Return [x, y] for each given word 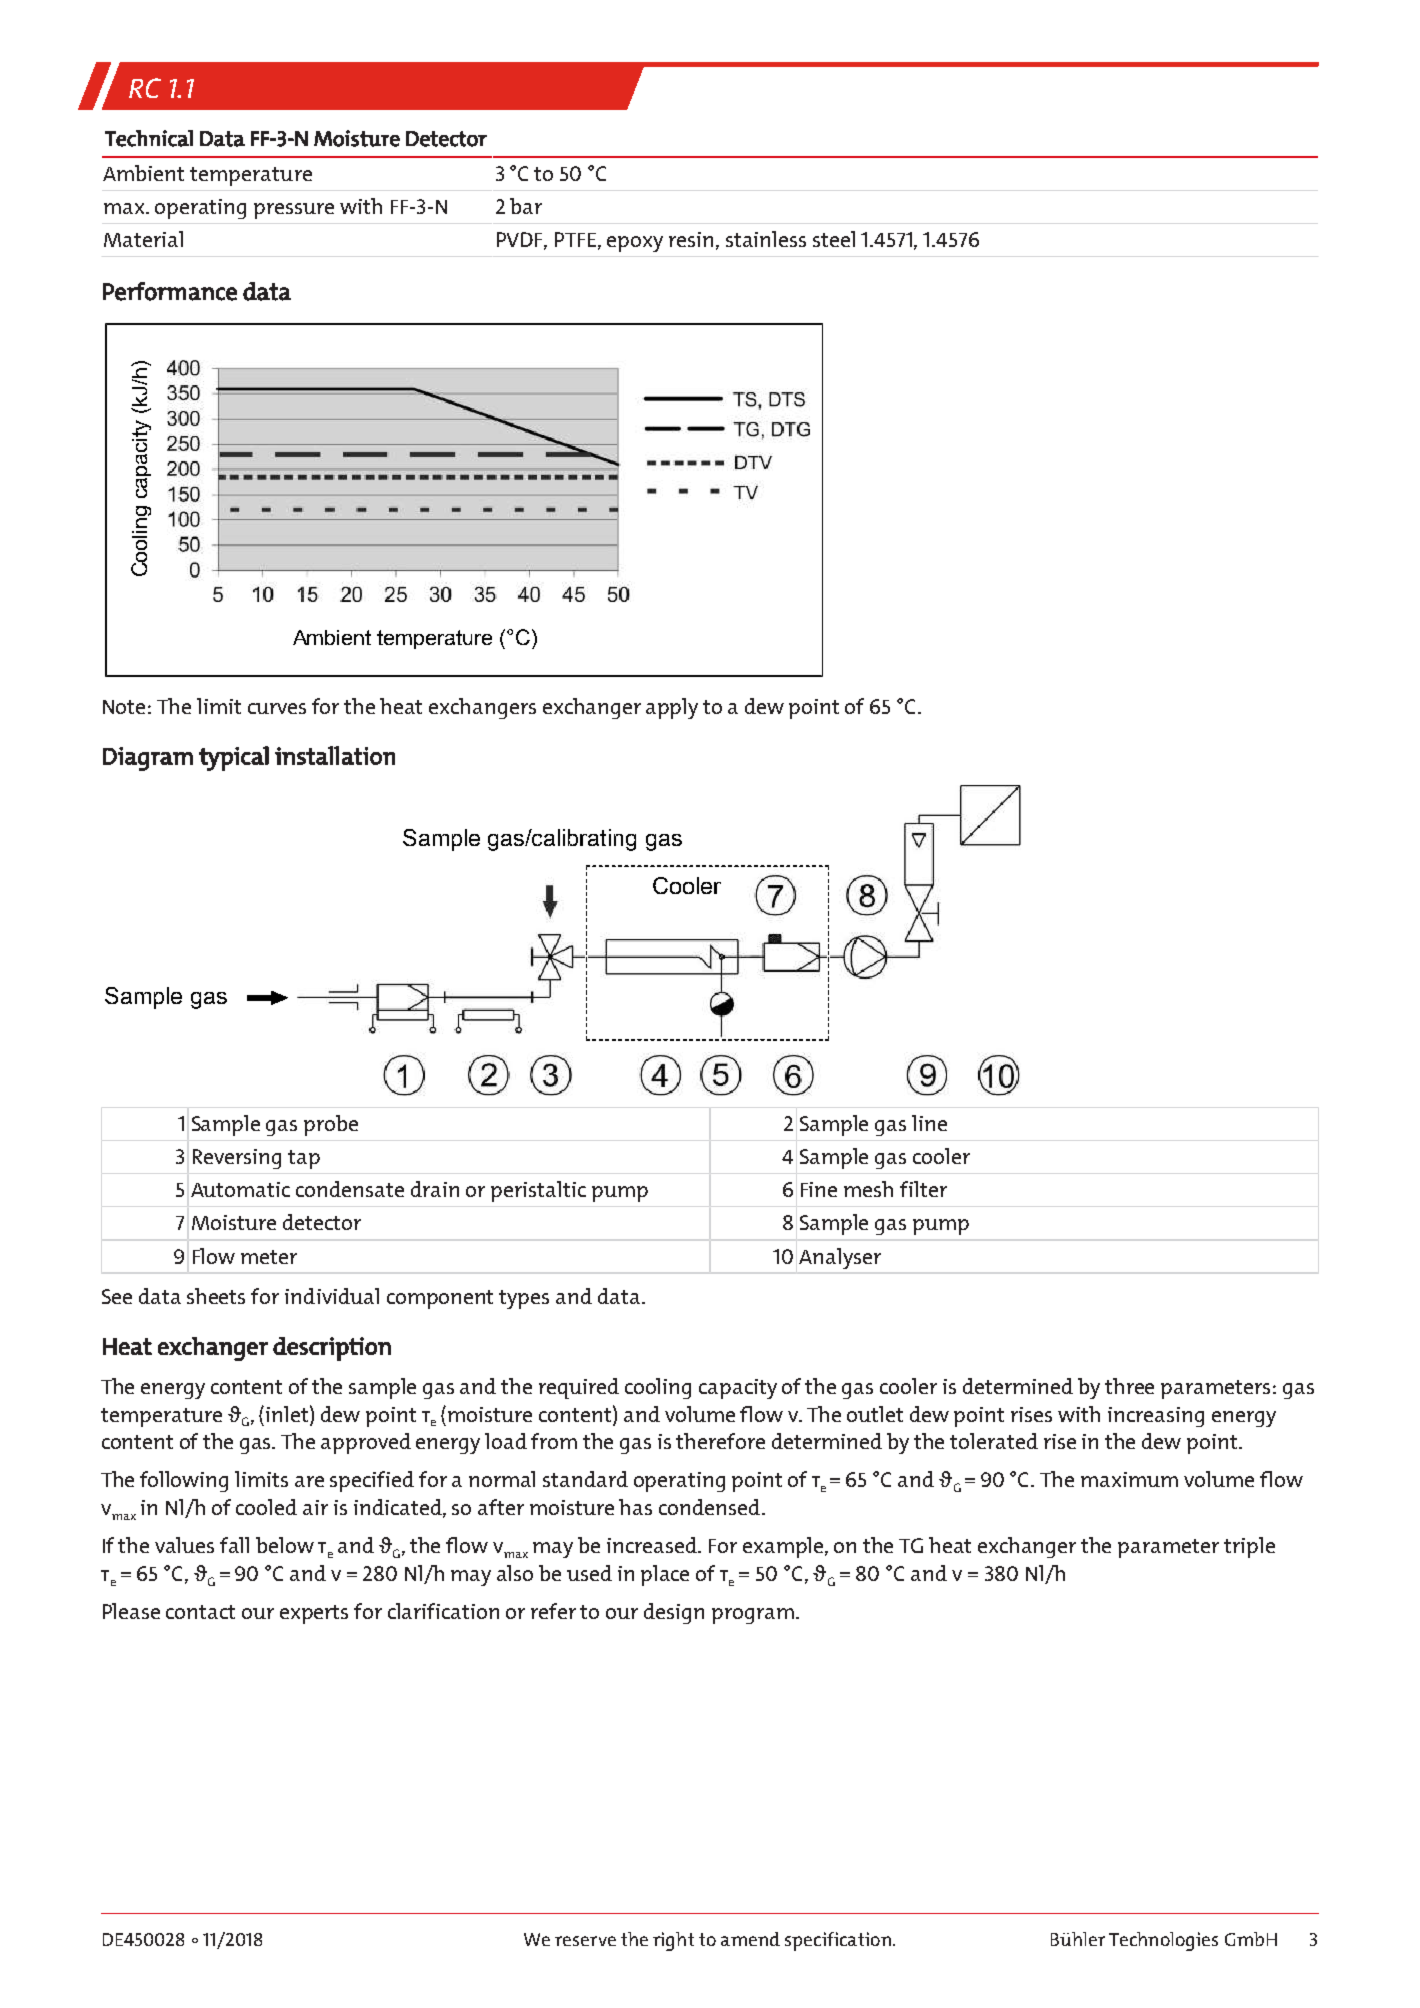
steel [834, 239]
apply [672, 708]
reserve [585, 1941]
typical [234, 758]
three [1129, 1386]
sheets [216, 1296]
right [673, 1941]
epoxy [635, 244]
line [929, 1123]
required [579, 1388]
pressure [294, 211]
